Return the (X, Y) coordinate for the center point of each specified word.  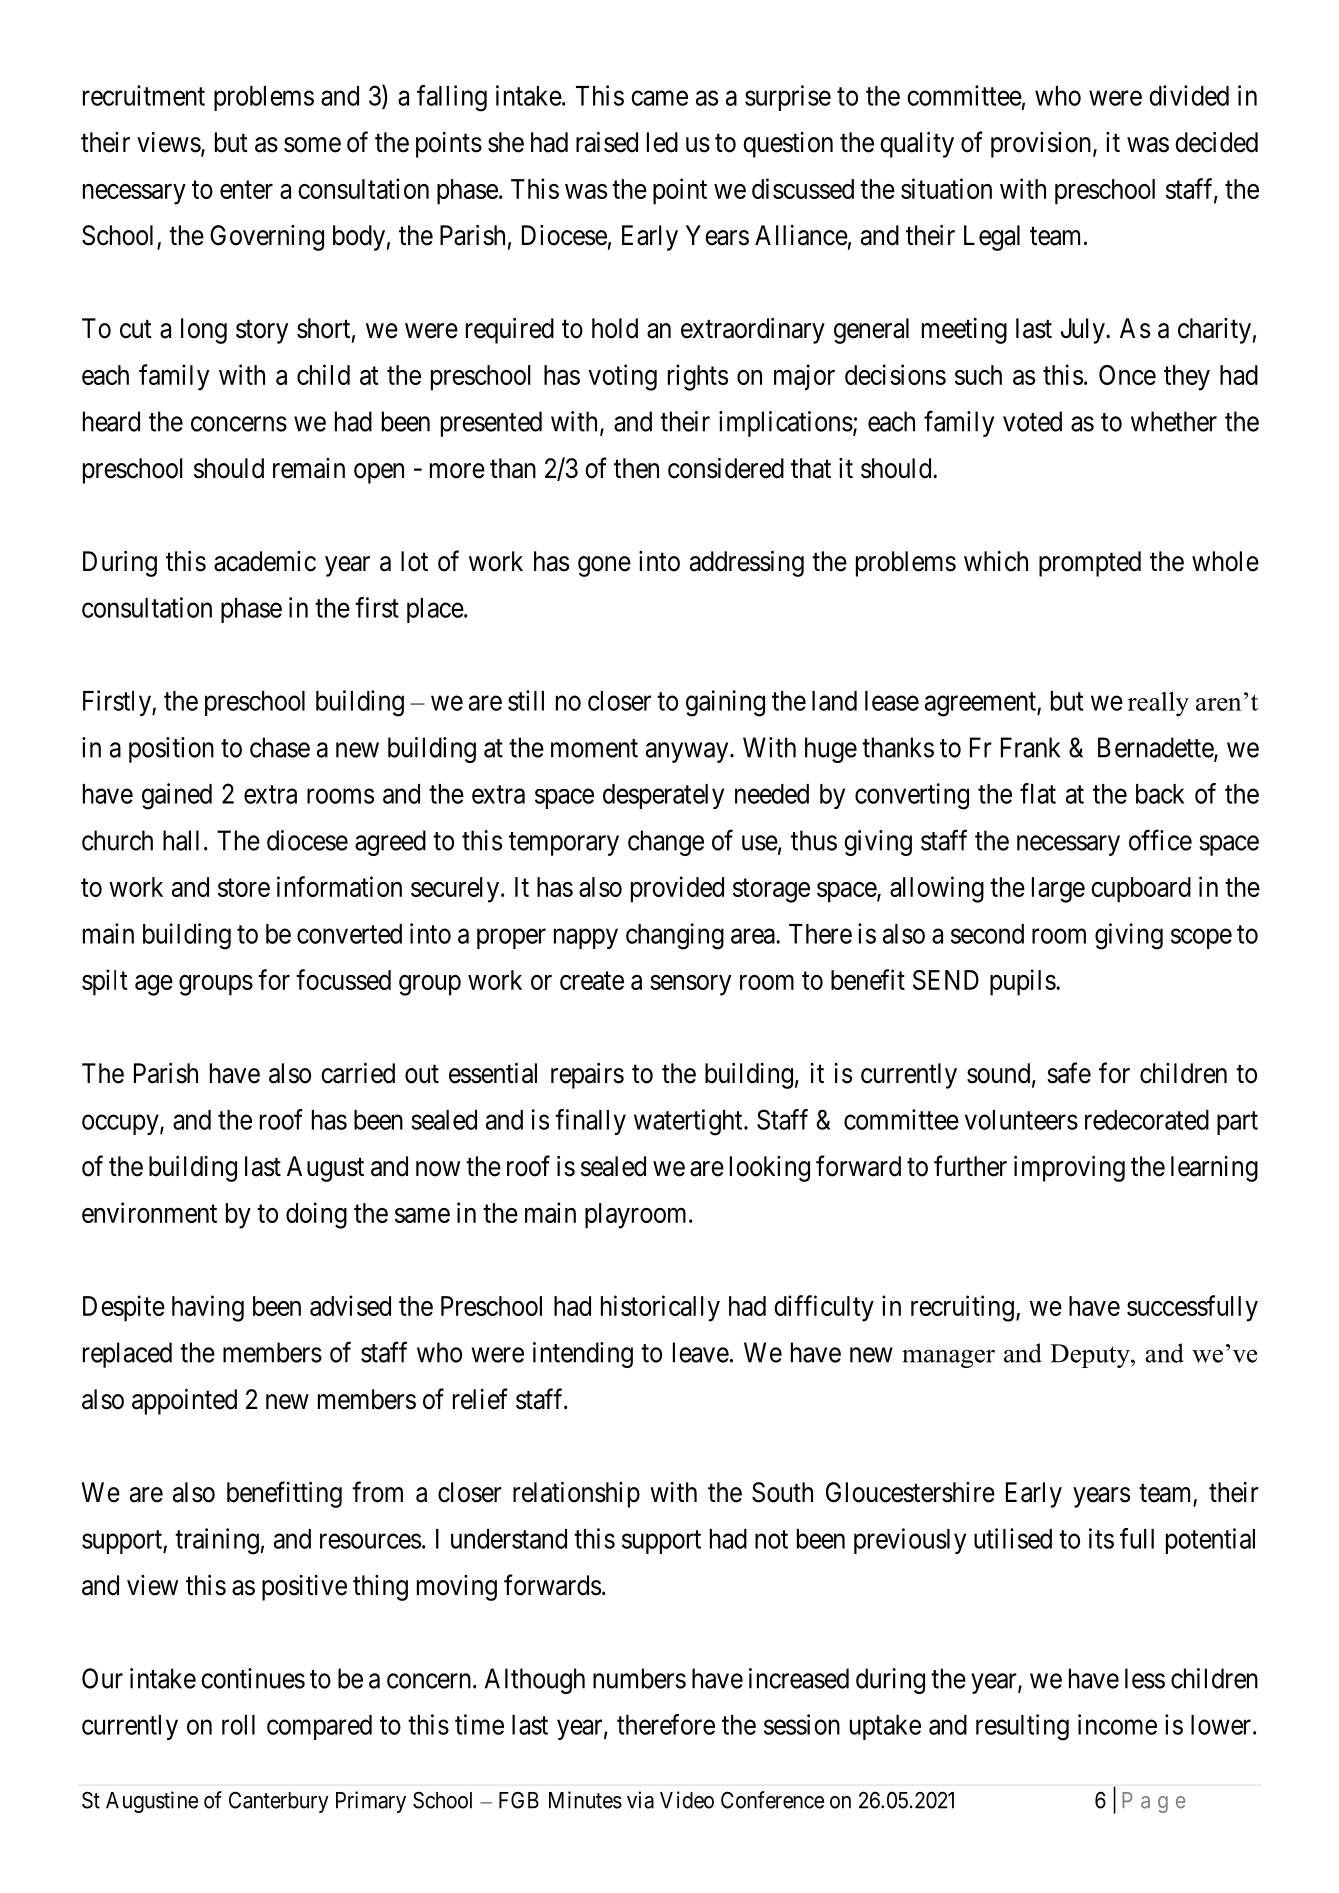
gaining (725, 703)
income (1117, 1724)
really (1158, 704)
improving (1069, 1169)
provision (1041, 145)
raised (607, 142)
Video (687, 1800)
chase (280, 747)
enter (246, 190)
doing (316, 1215)
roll (238, 1725)
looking (770, 1169)
